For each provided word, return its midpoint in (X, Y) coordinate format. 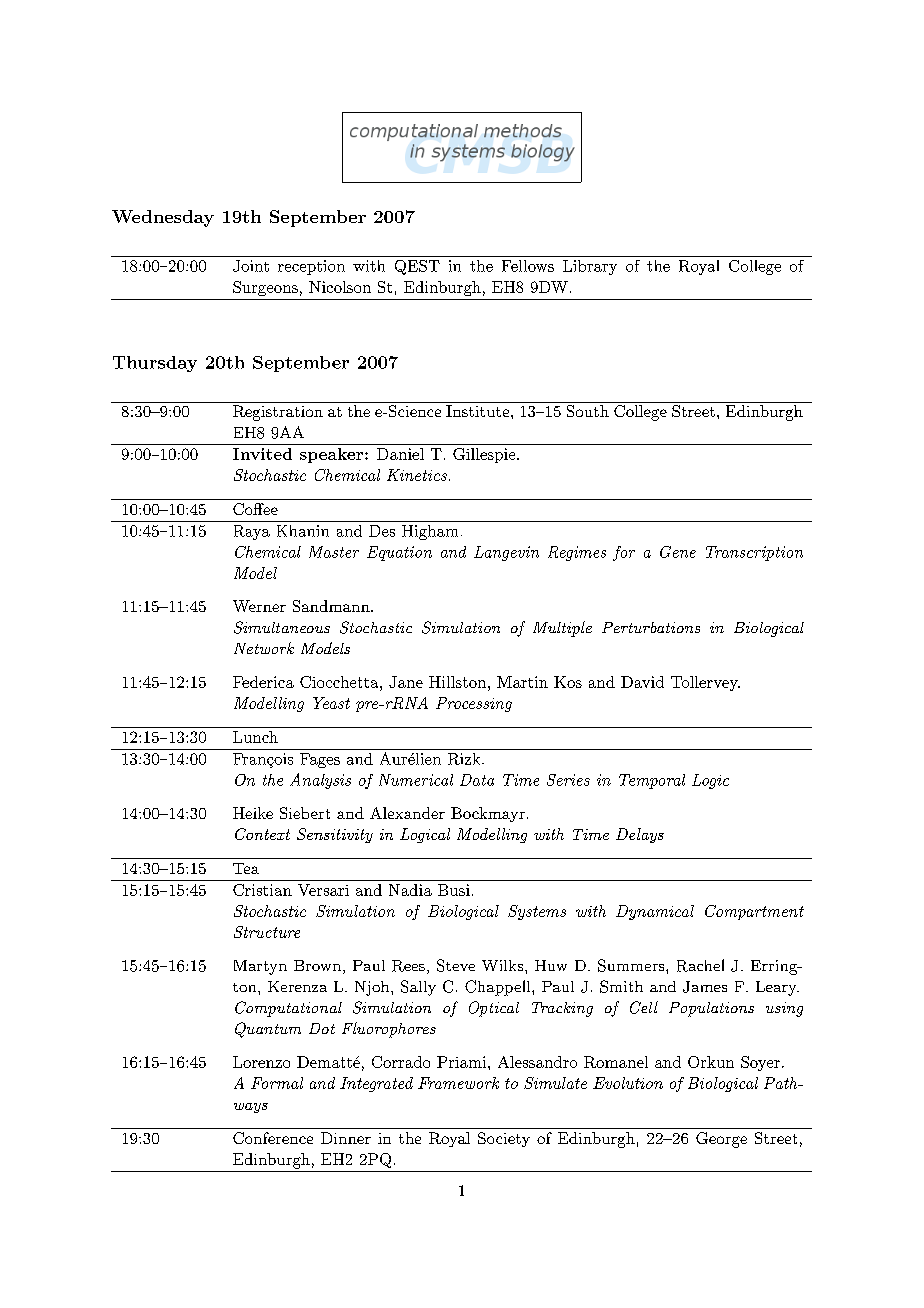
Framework (458, 1083)
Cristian (262, 890)
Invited (262, 454)
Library (590, 267)
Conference (273, 1138)
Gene (678, 552)
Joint (251, 266)
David (642, 682)
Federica (263, 682)
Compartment (754, 912)
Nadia (410, 890)
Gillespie (485, 455)
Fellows (528, 266)
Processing (474, 704)
